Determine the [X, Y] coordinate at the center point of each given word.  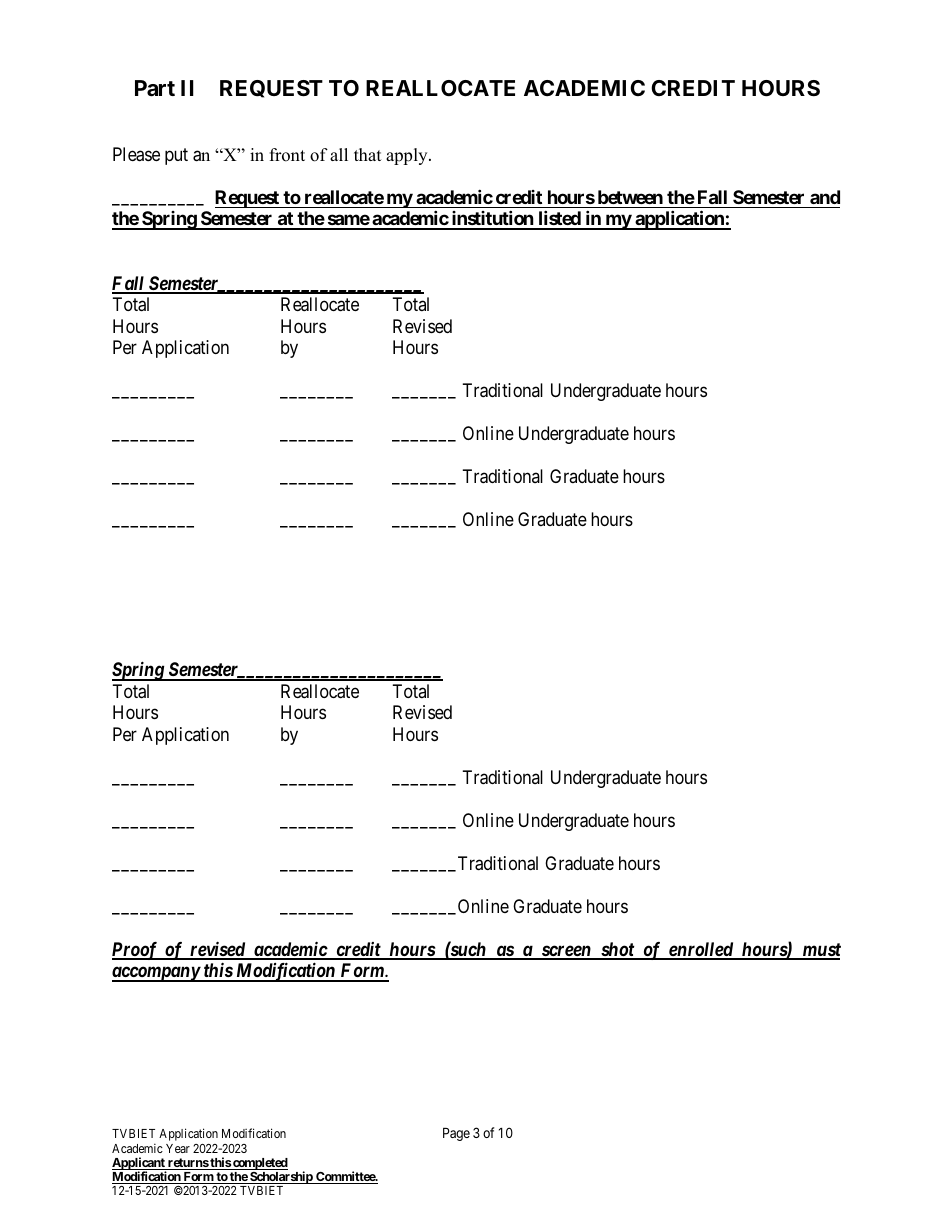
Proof [136, 951]
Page [456, 1134]
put [176, 156]
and [825, 197]
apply [408, 156]
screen [566, 952]
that [368, 154]
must [820, 951]
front [287, 155]
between [630, 197]
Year [178, 1148]
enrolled [701, 950]
